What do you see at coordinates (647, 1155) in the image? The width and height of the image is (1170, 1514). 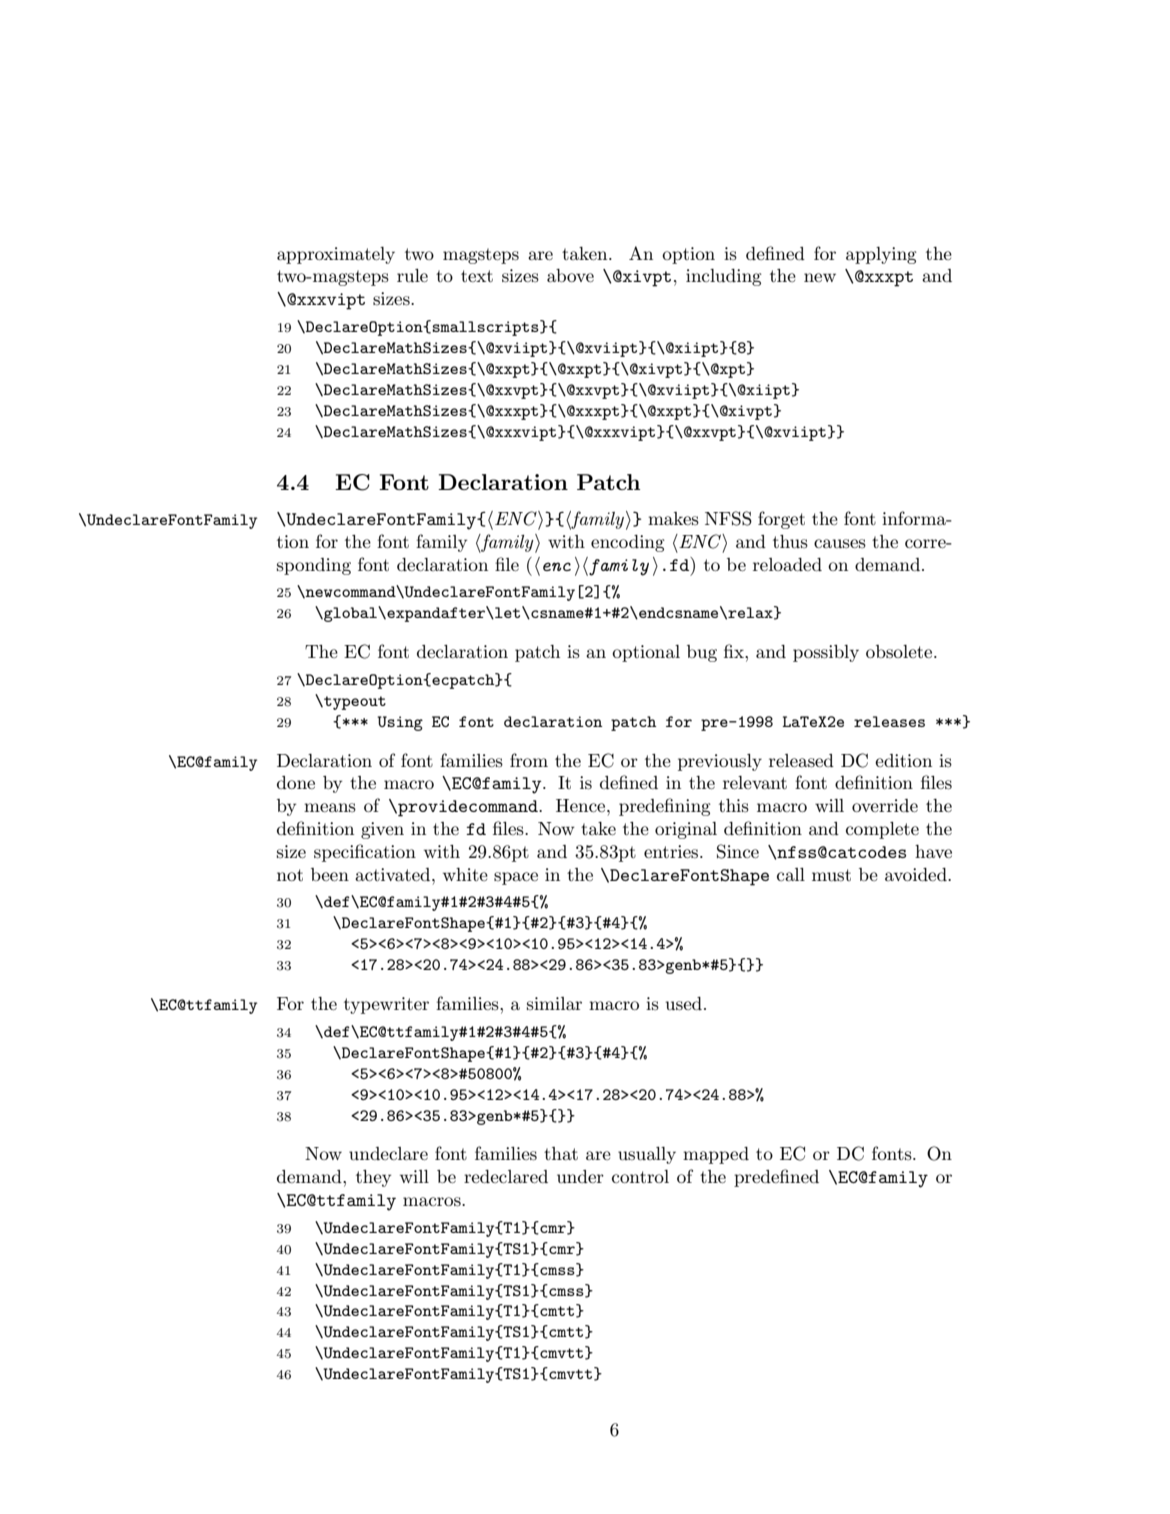 I see `usually` at bounding box center [647, 1155].
